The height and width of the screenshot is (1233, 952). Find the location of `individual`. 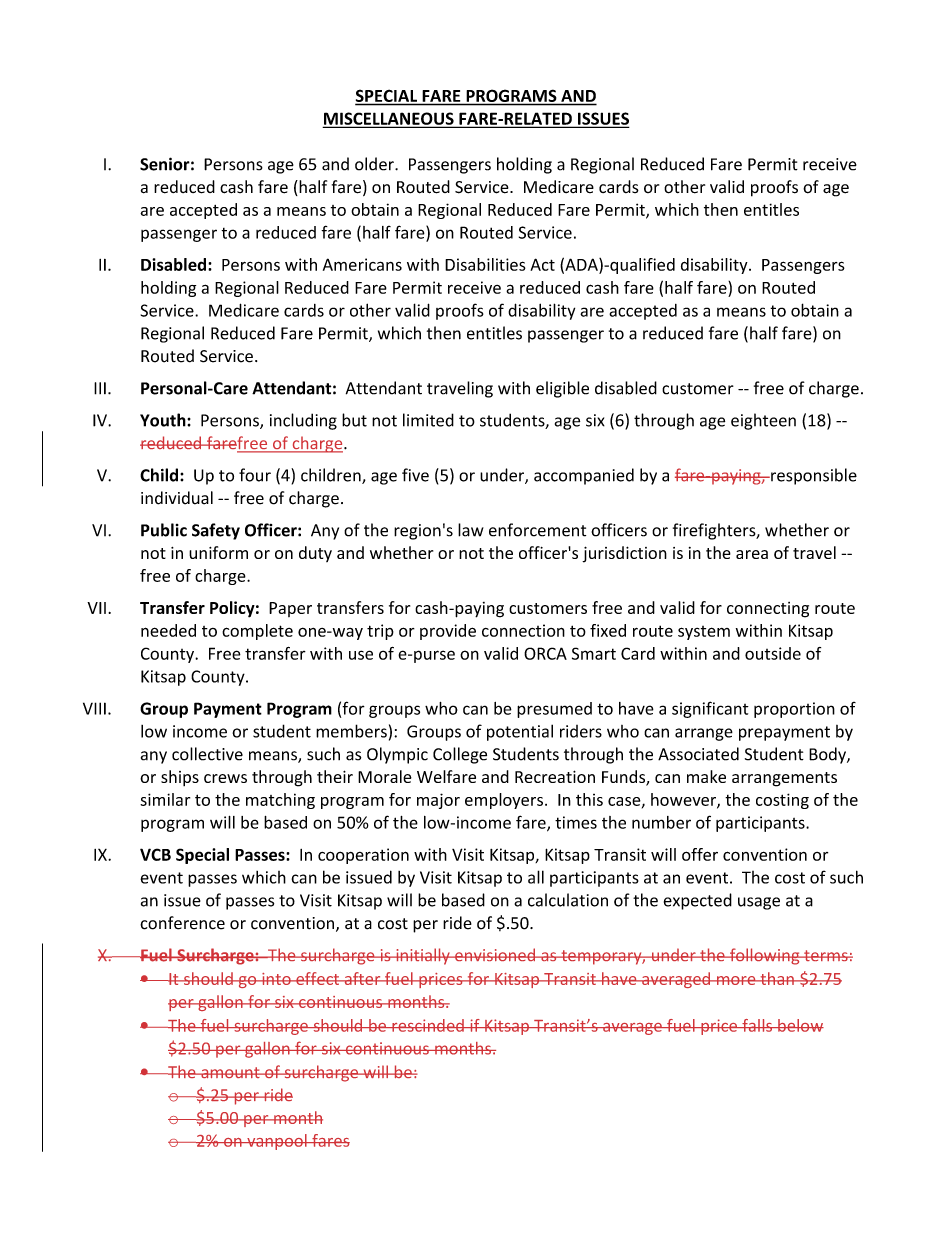

individual is located at coordinates (177, 498).
